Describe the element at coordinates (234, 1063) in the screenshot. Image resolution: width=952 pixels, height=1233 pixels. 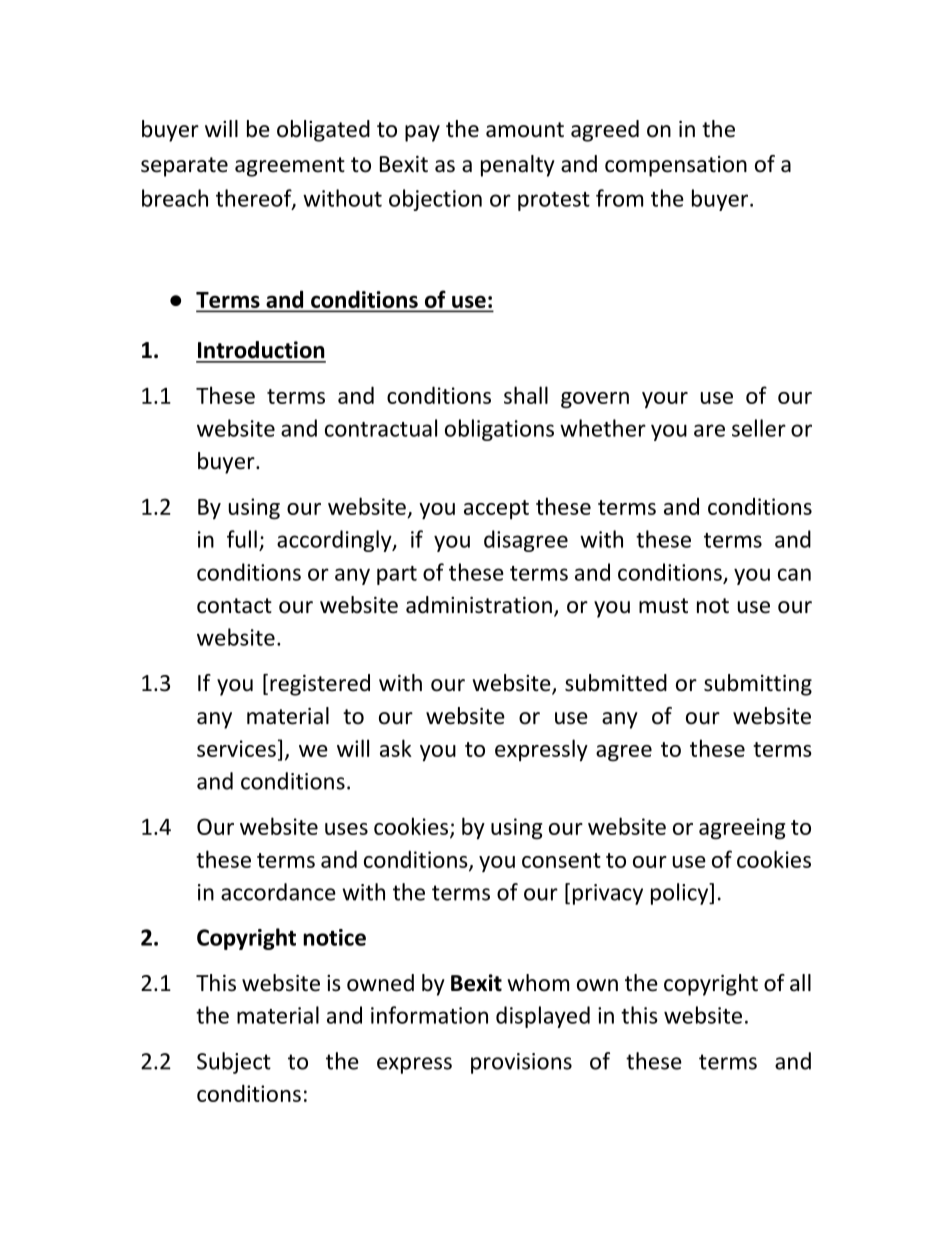
I see `Subject` at that location.
